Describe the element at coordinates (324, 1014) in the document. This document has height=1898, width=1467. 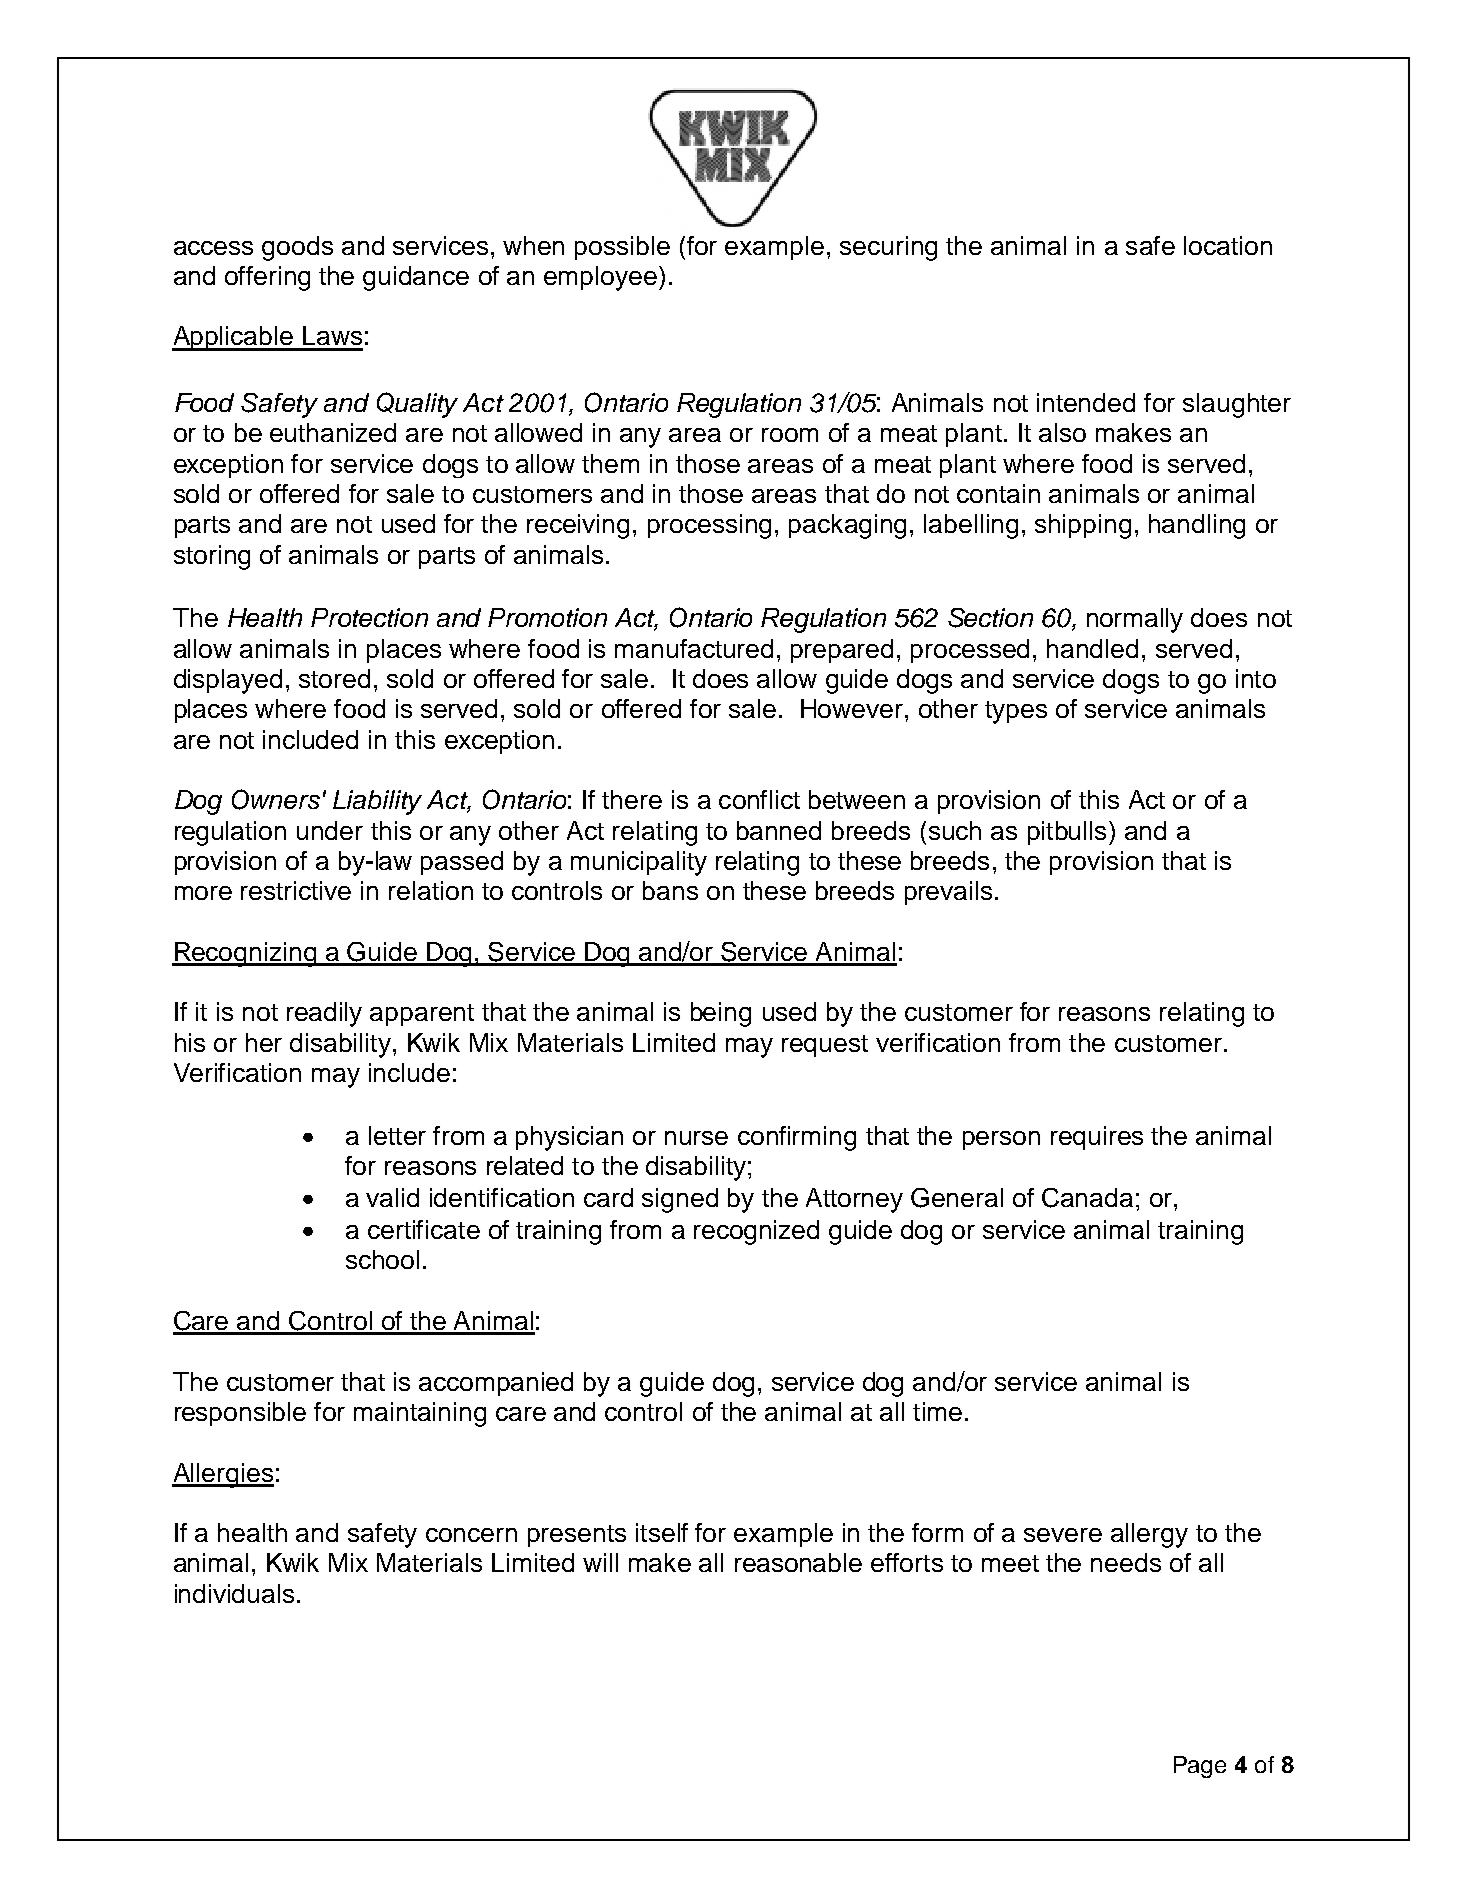
I see `readily` at that location.
